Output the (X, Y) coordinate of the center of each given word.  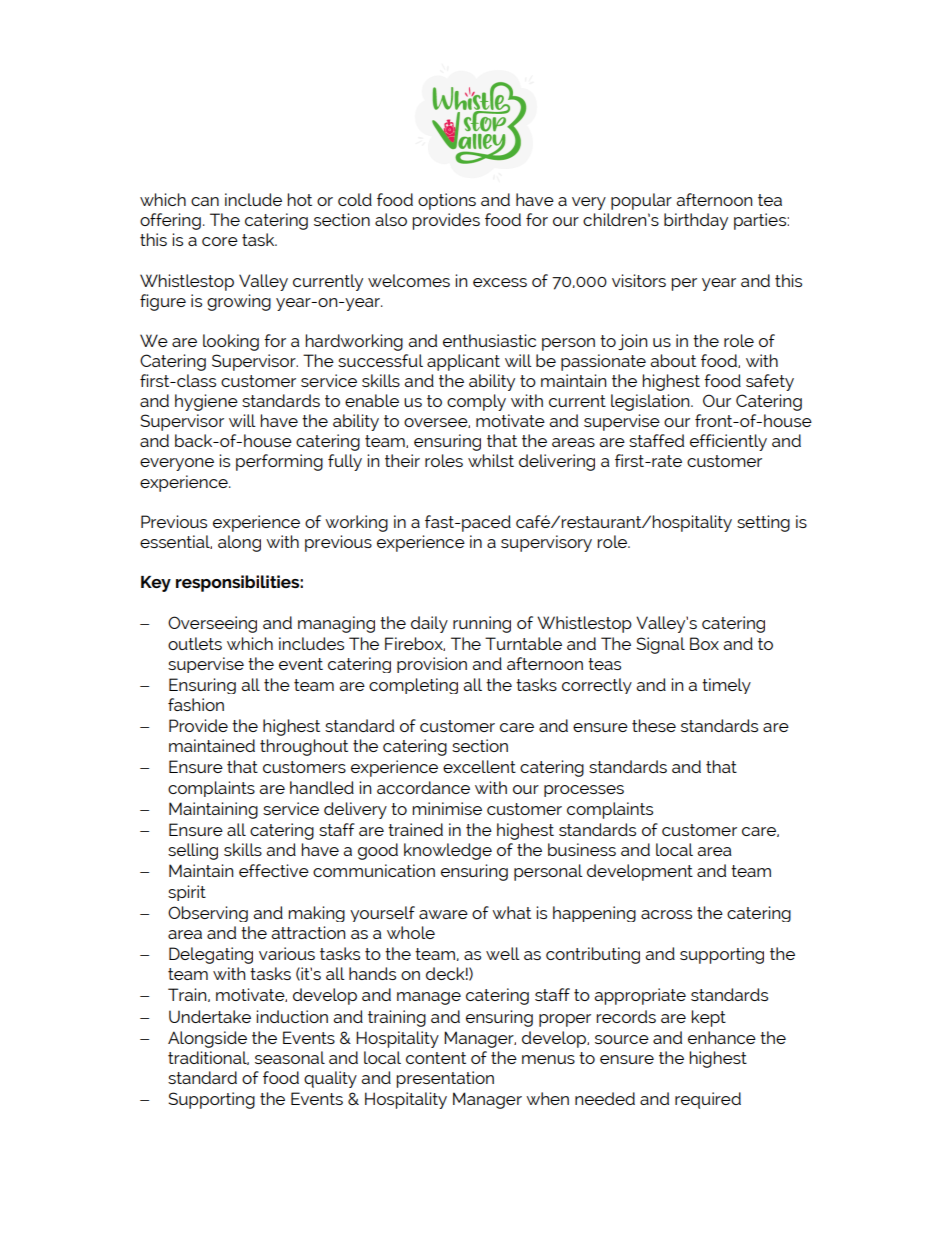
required (708, 1100)
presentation (445, 1079)
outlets (195, 643)
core (220, 241)
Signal (660, 645)
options (447, 201)
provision (432, 665)
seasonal (290, 1057)
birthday (696, 221)
